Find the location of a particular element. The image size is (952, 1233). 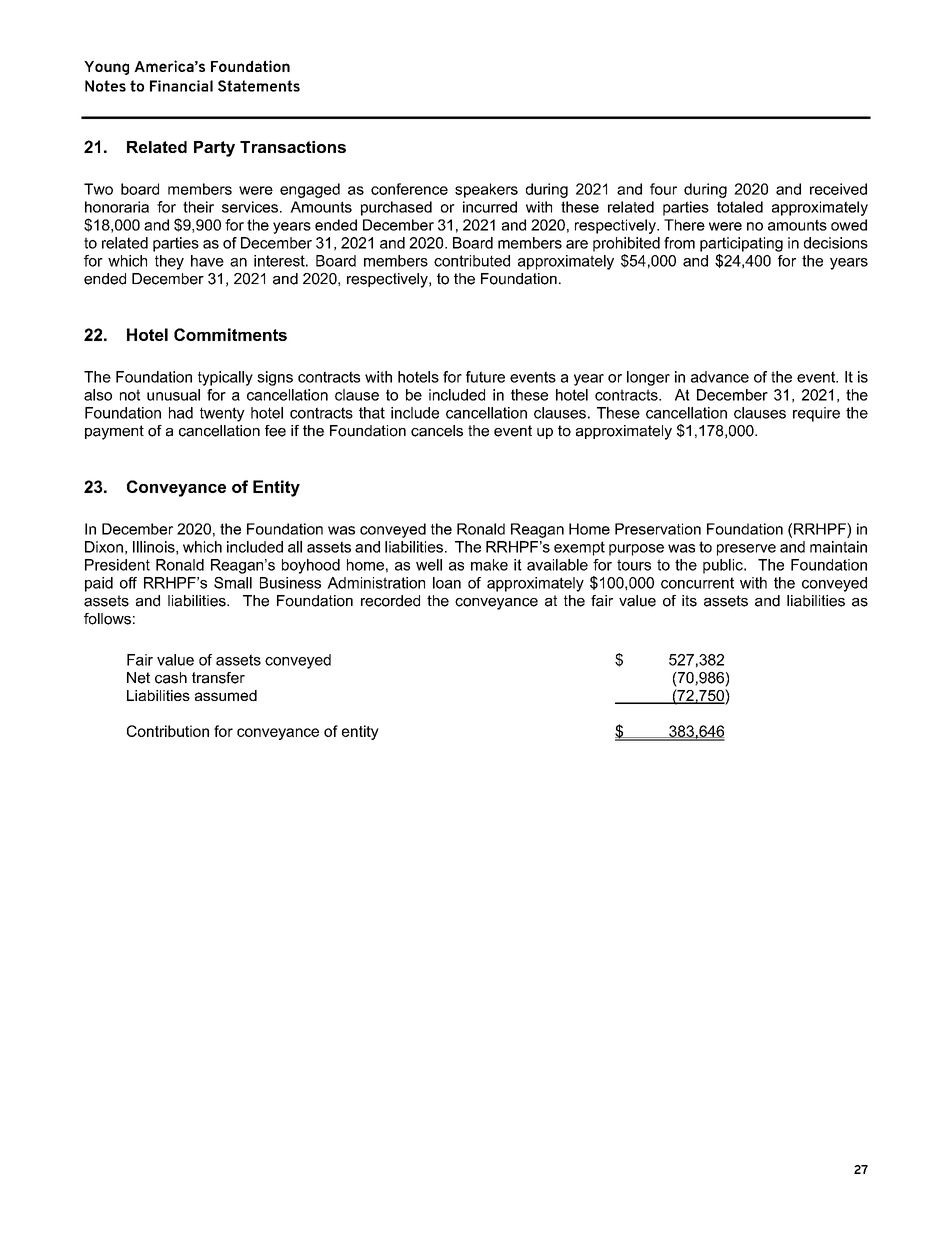

Contribution is located at coordinates (168, 731).
